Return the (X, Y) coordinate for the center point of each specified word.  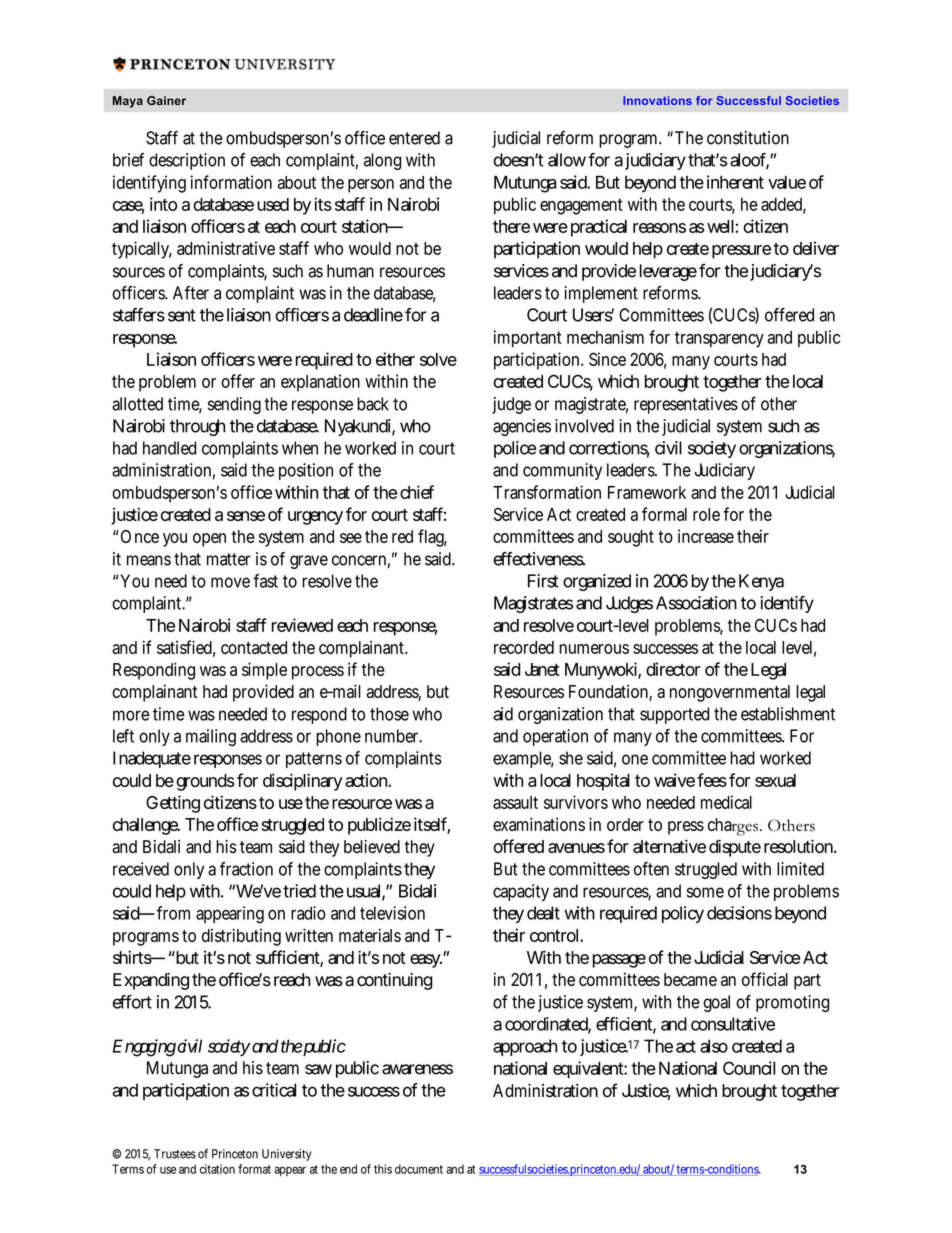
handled (170, 448)
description (187, 161)
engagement (581, 206)
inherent (735, 182)
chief (417, 492)
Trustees (175, 1154)
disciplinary (302, 782)
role (706, 514)
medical (726, 802)
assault (515, 802)
